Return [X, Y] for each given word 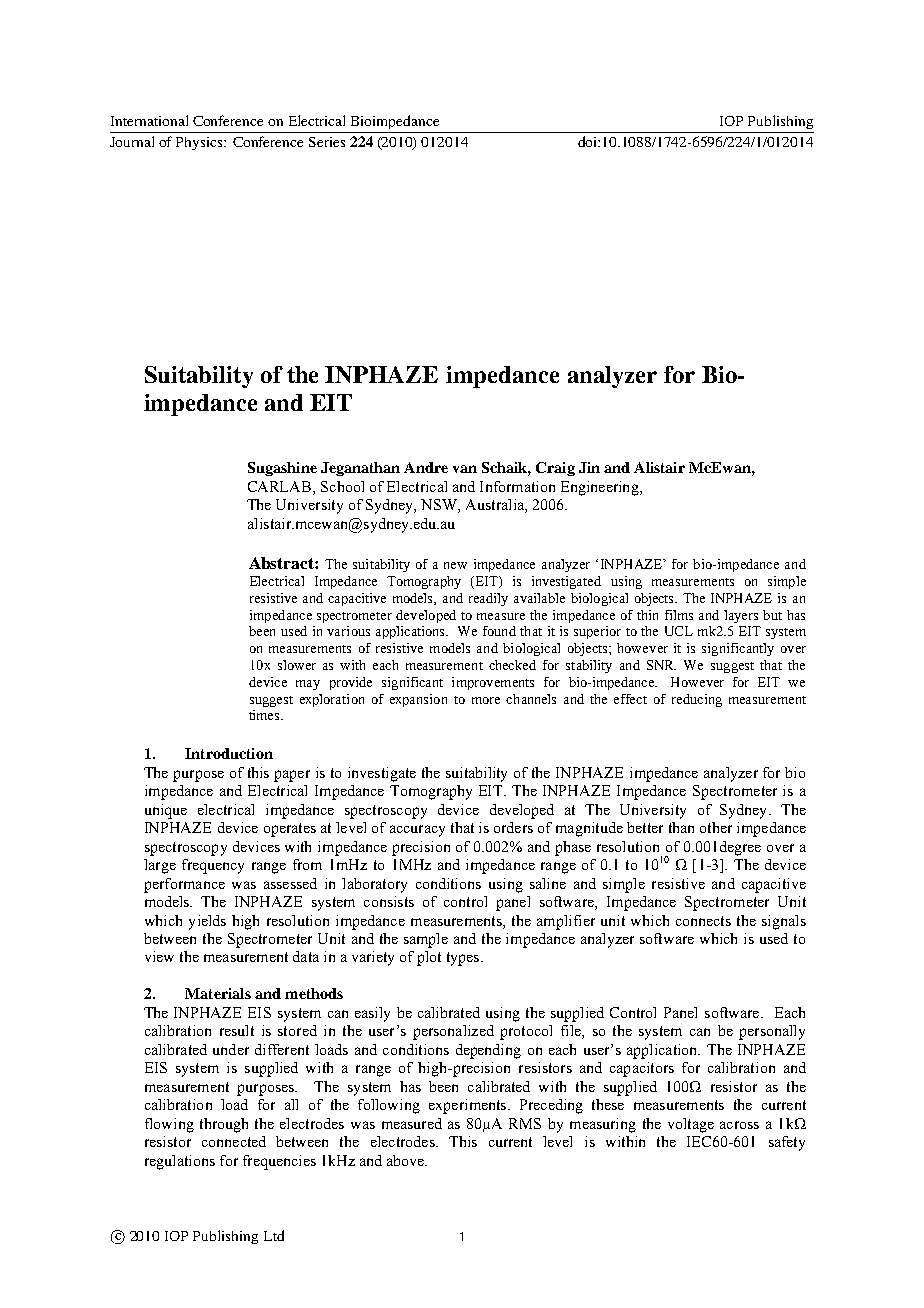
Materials [218, 993]
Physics [200, 143]
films [679, 615]
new [455, 565]
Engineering [601, 488]
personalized [453, 1032]
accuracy [417, 831]
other [716, 827]
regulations [180, 1162]
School [342, 486]
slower [297, 665]
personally [772, 1032]
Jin [589, 467]
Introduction [229, 753]
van [465, 469]
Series [327, 142]
